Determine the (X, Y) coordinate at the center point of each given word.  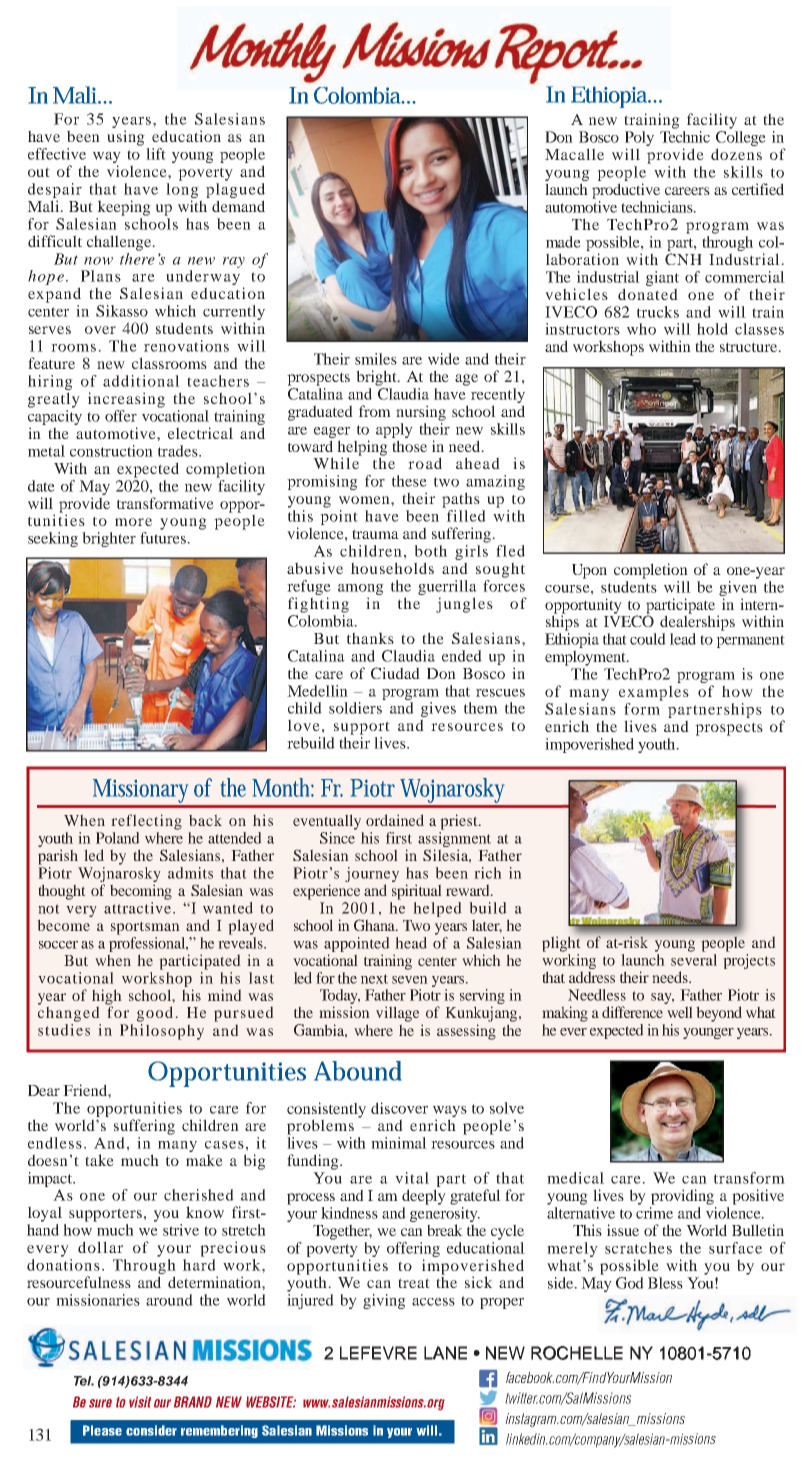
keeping (124, 208)
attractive (139, 908)
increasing (126, 400)
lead (683, 639)
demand (238, 206)
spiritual (417, 892)
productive (626, 191)
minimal (399, 1143)
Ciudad (395, 673)
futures (164, 538)
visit (140, 1402)
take (99, 1160)
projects (749, 961)
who (641, 329)
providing (682, 1197)
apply (394, 430)
